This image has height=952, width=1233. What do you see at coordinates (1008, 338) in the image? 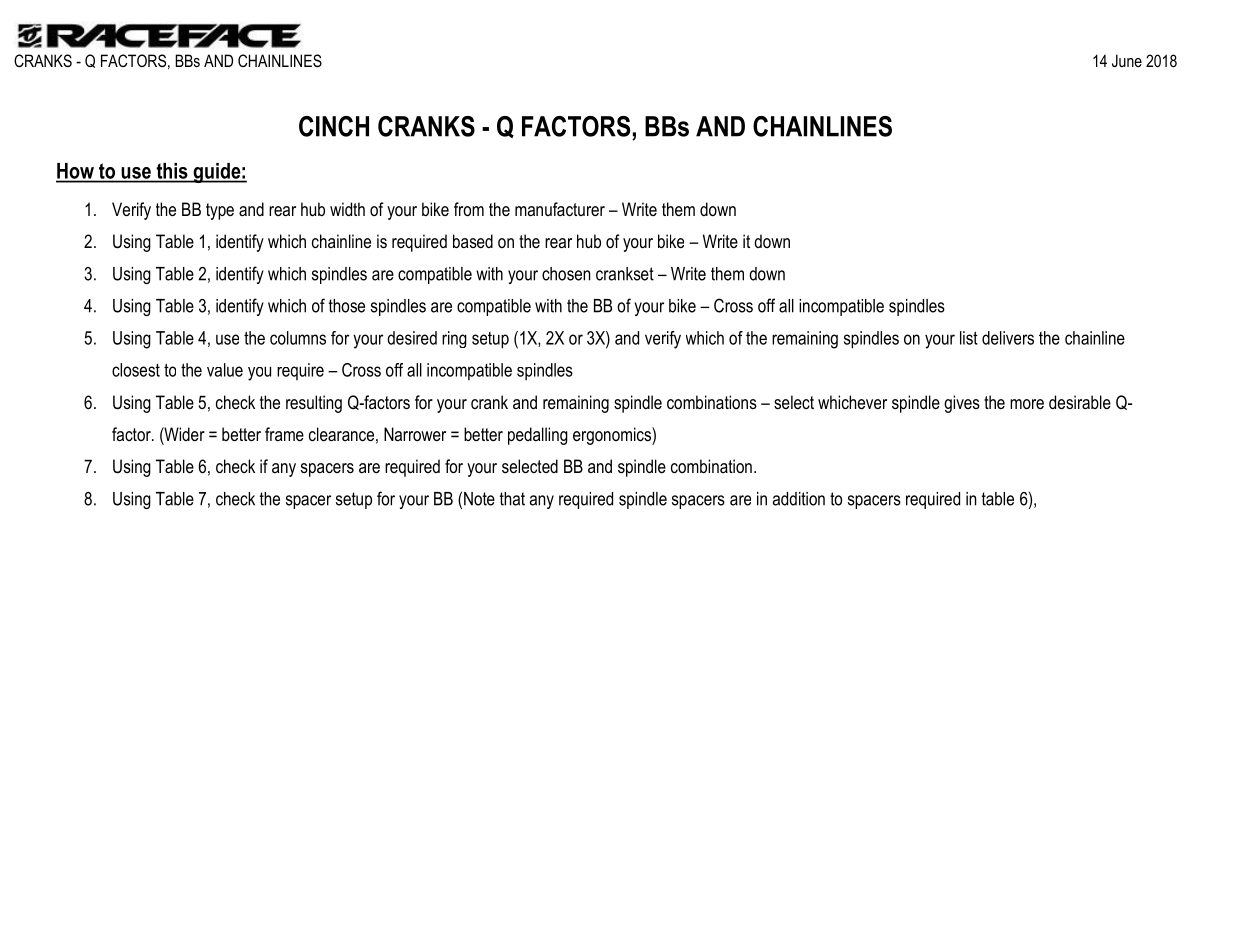
I see `delivers` at bounding box center [1008, 338].
